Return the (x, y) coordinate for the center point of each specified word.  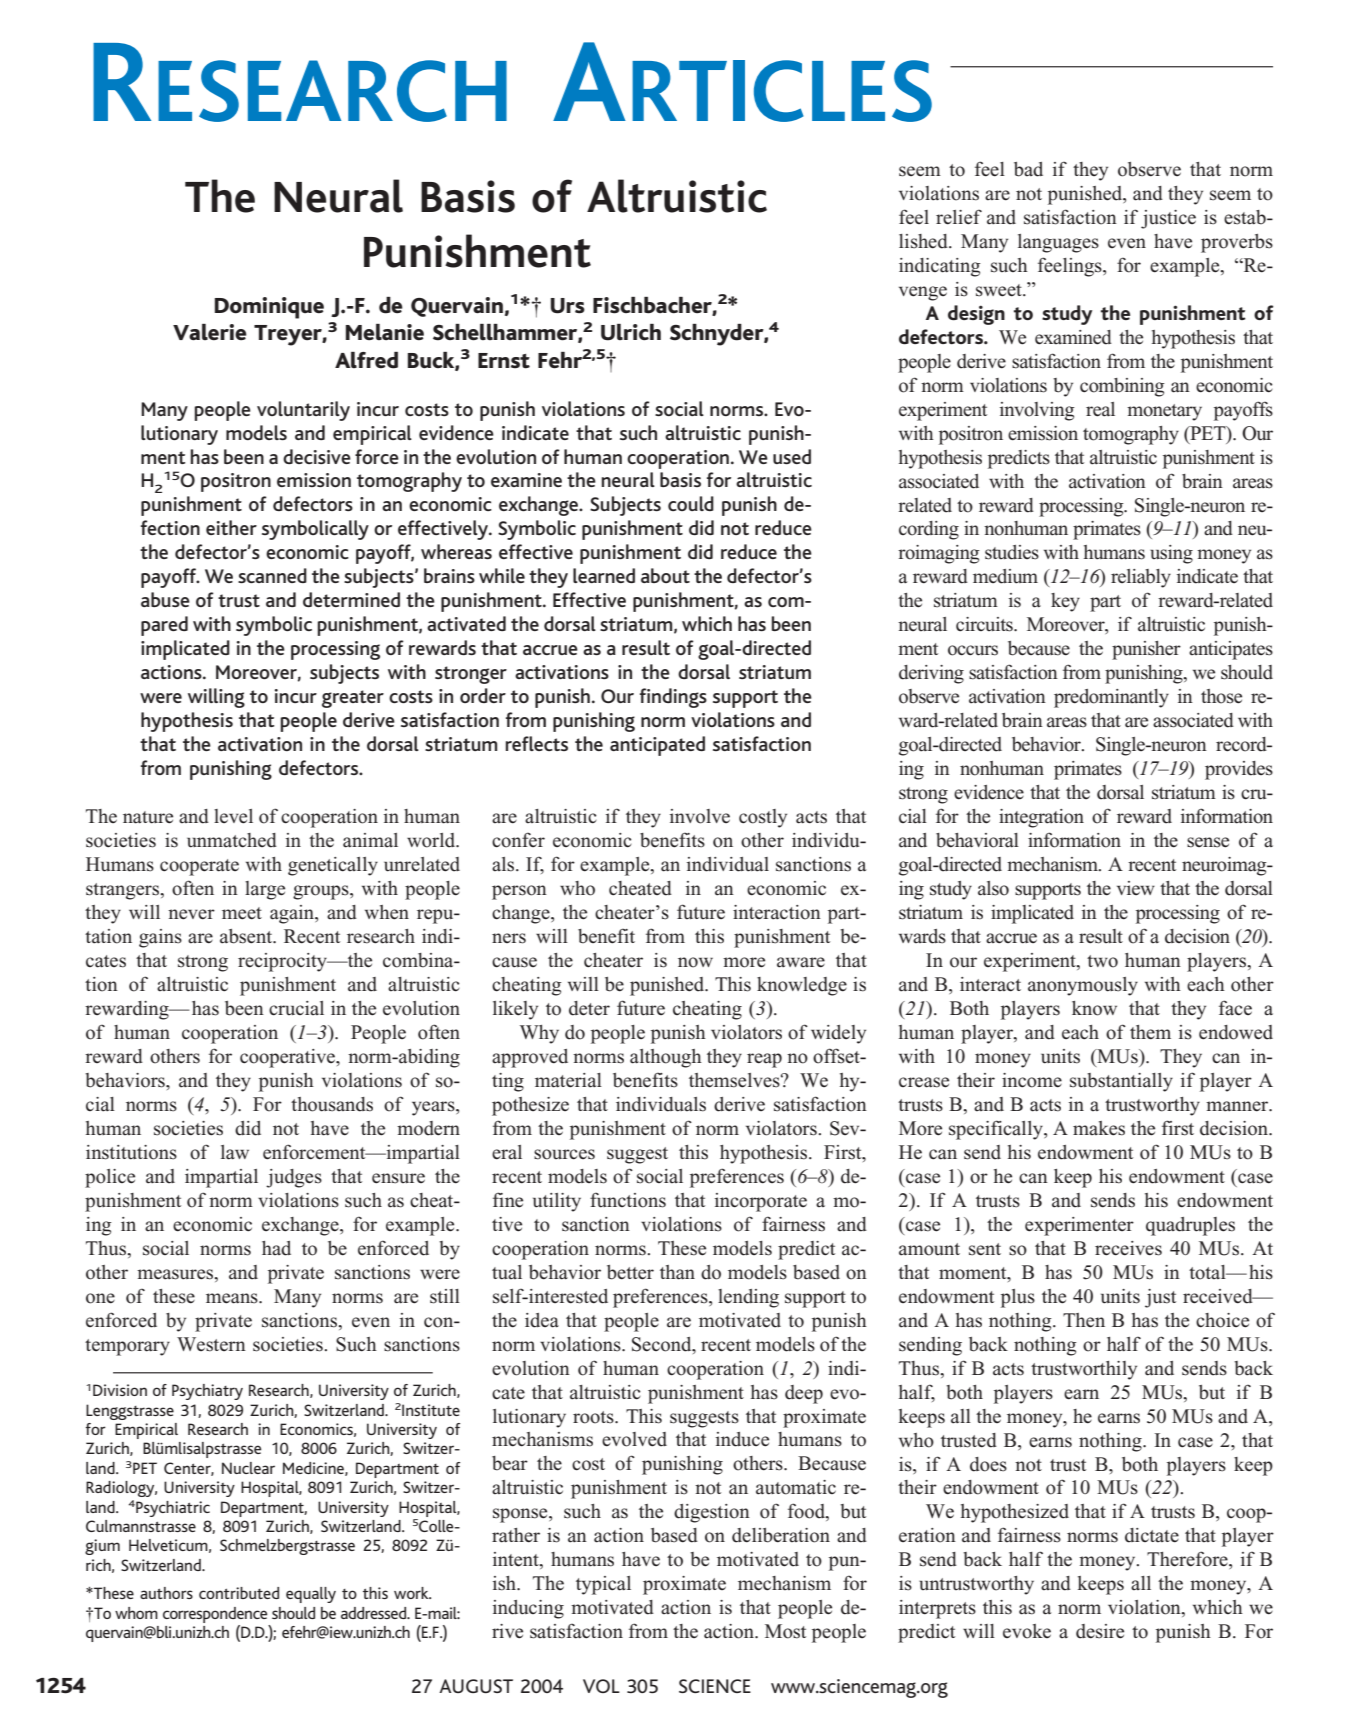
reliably (1141, 578)
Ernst (504, 361)
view (1136, 888)
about (665, 575)
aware (801, 962)
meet (242, 913)
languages (1058, 243)
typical (603, 1585)
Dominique (269, 308)
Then (1084, 1320)
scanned (272, 575)
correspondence (215, 1615)
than (677, 1272)
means (233, 1298)
